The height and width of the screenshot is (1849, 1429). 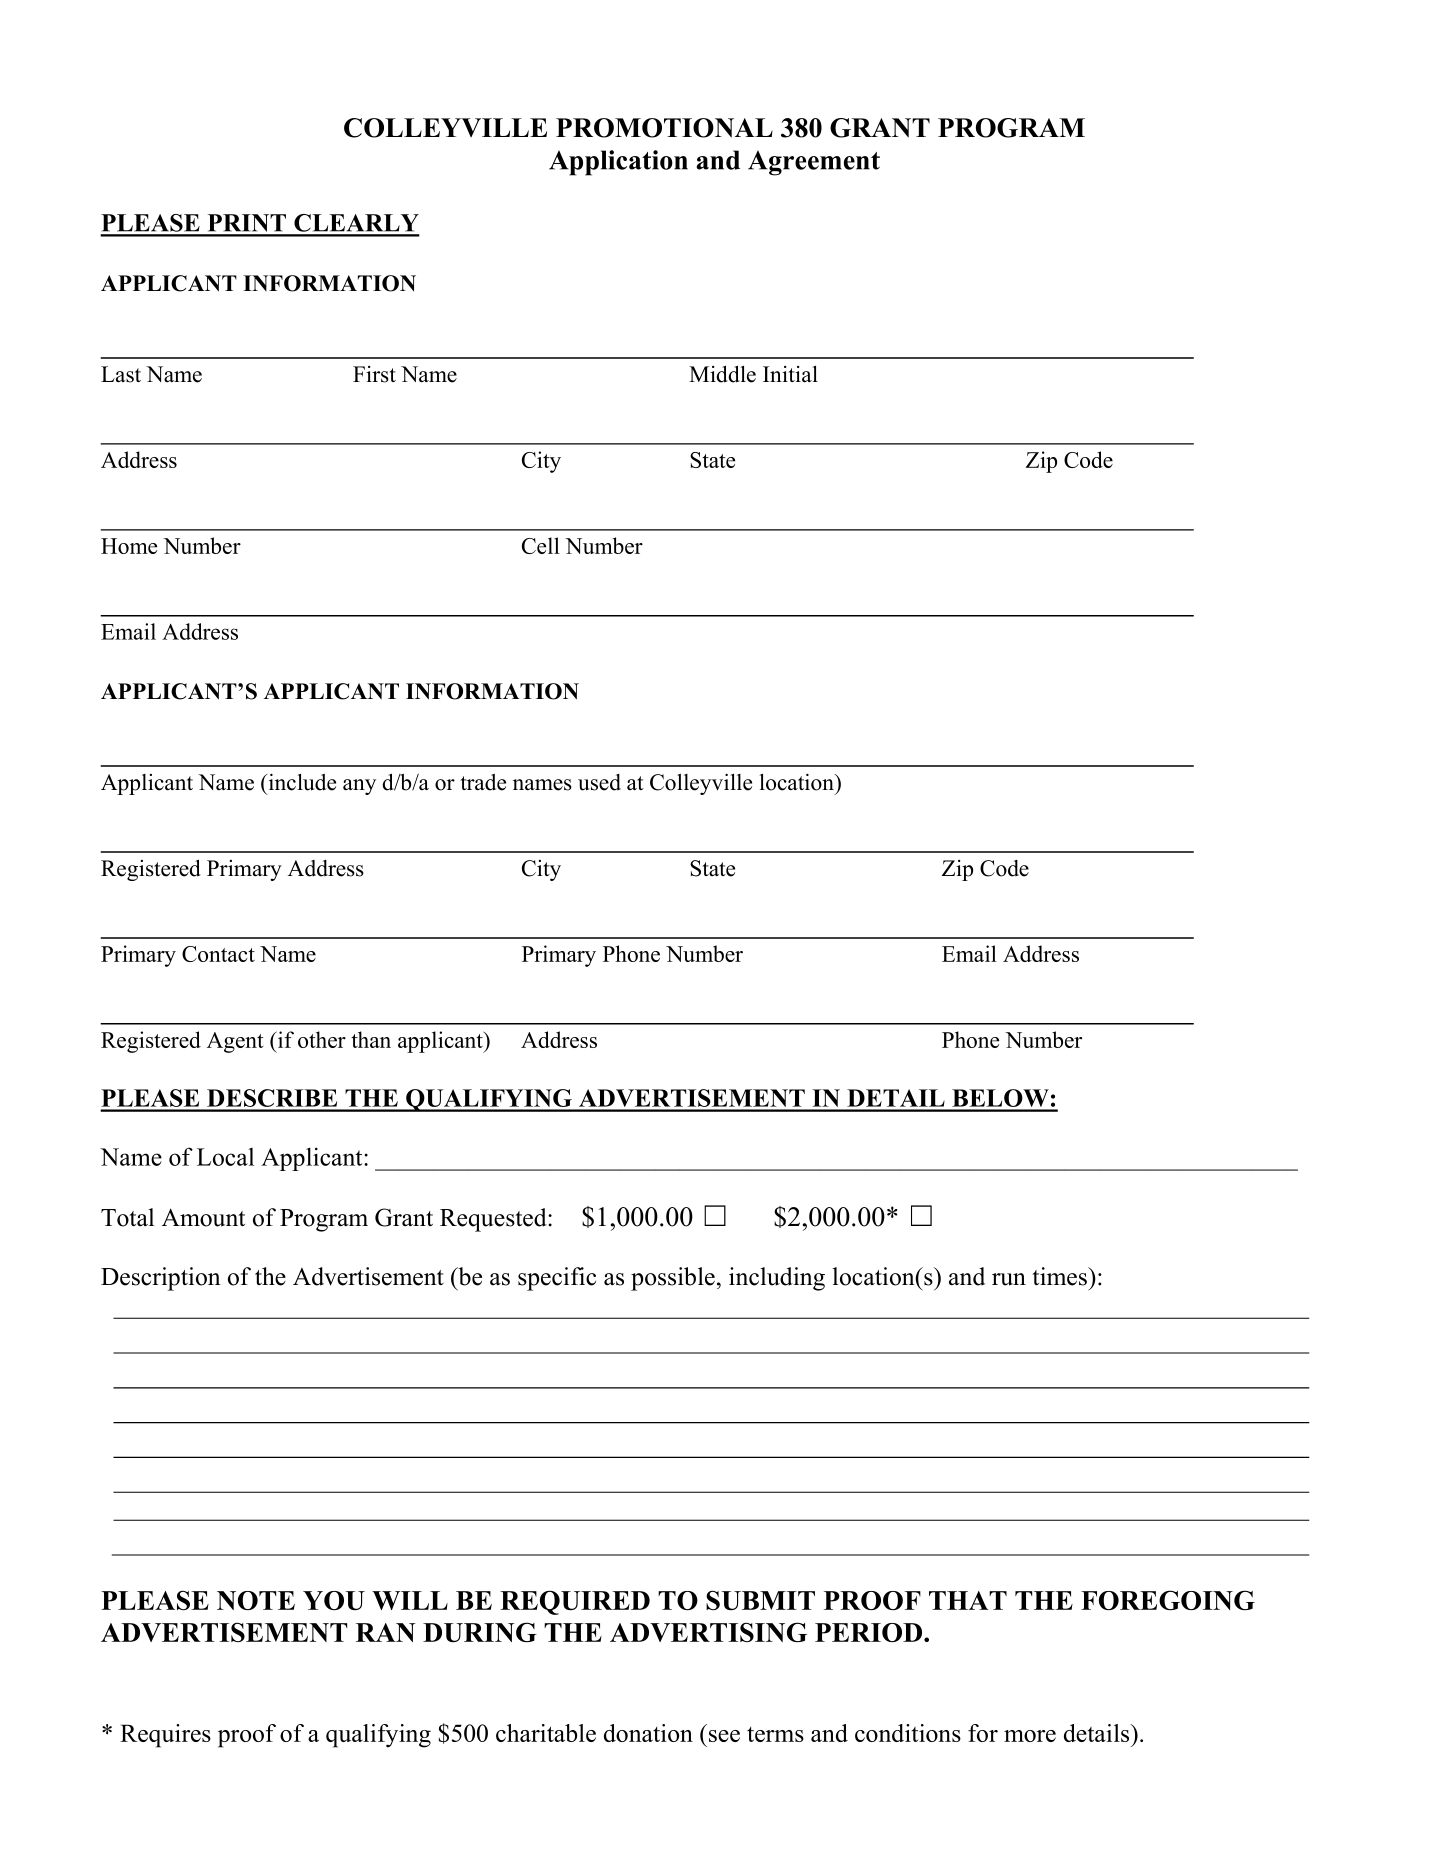 I want to click on used, so click(x=599, y=782).
